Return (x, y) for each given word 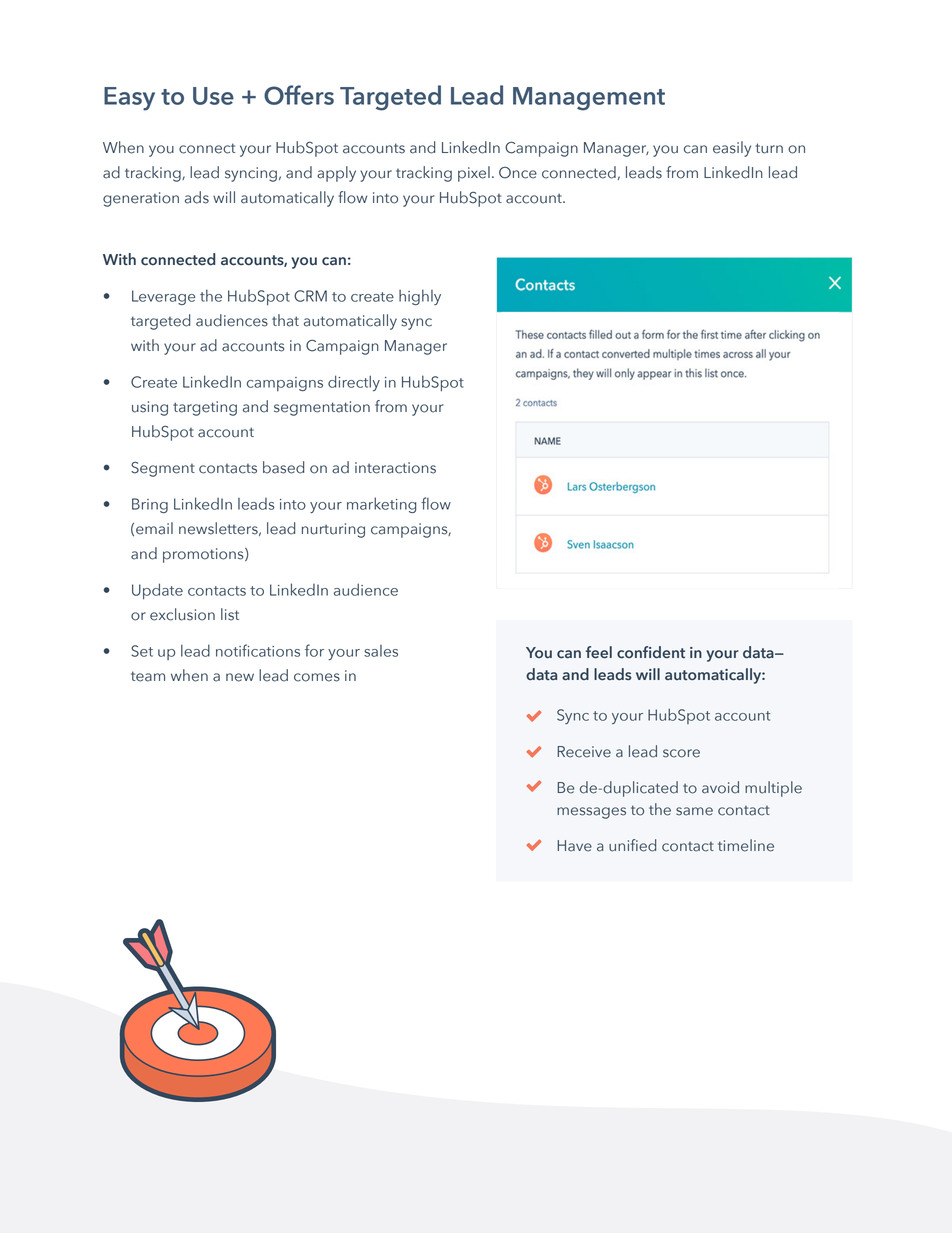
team (148, 676)
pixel (474, 174)
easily (732, 149)
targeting (205, 408)
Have (574, 846)
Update (157, 591)
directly (354, 383)
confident (651, 652)
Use (213, 96)
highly (420, 297)
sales (381, 651)
